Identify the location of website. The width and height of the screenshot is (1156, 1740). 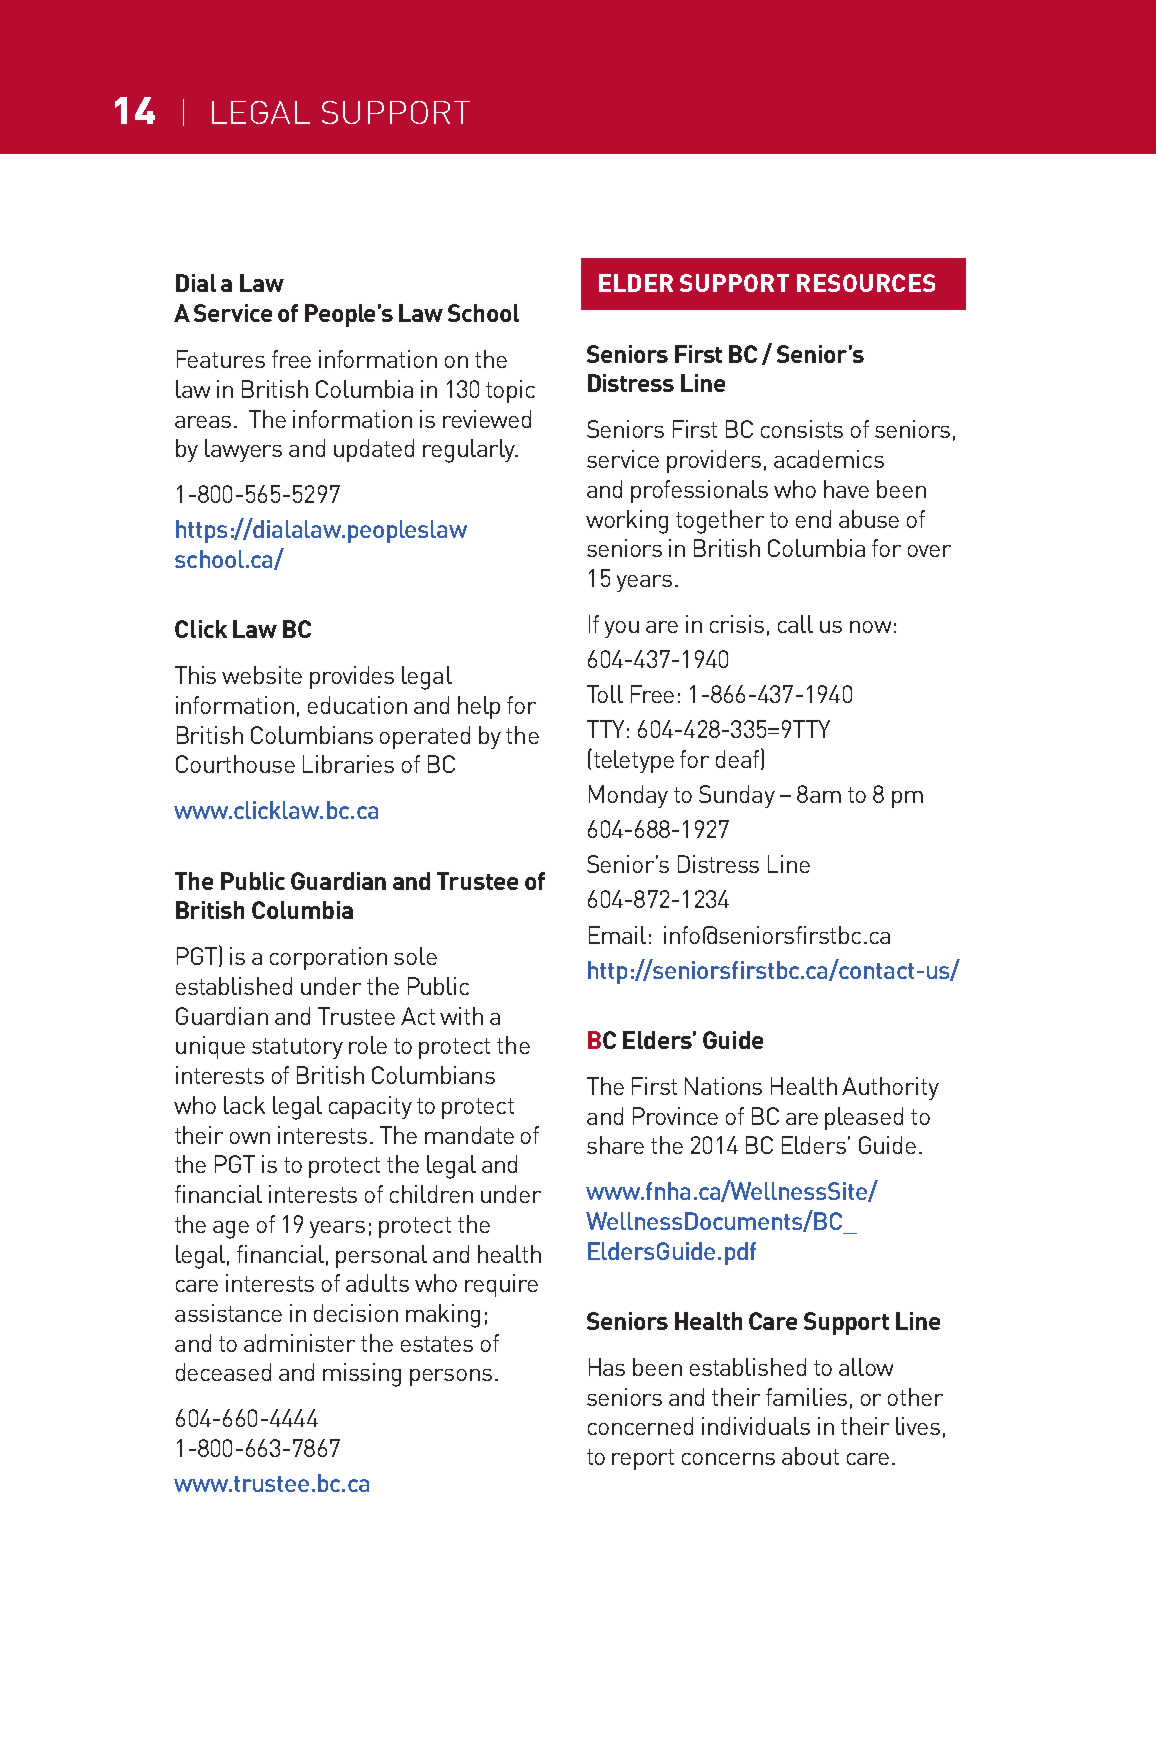
(262, 675).
